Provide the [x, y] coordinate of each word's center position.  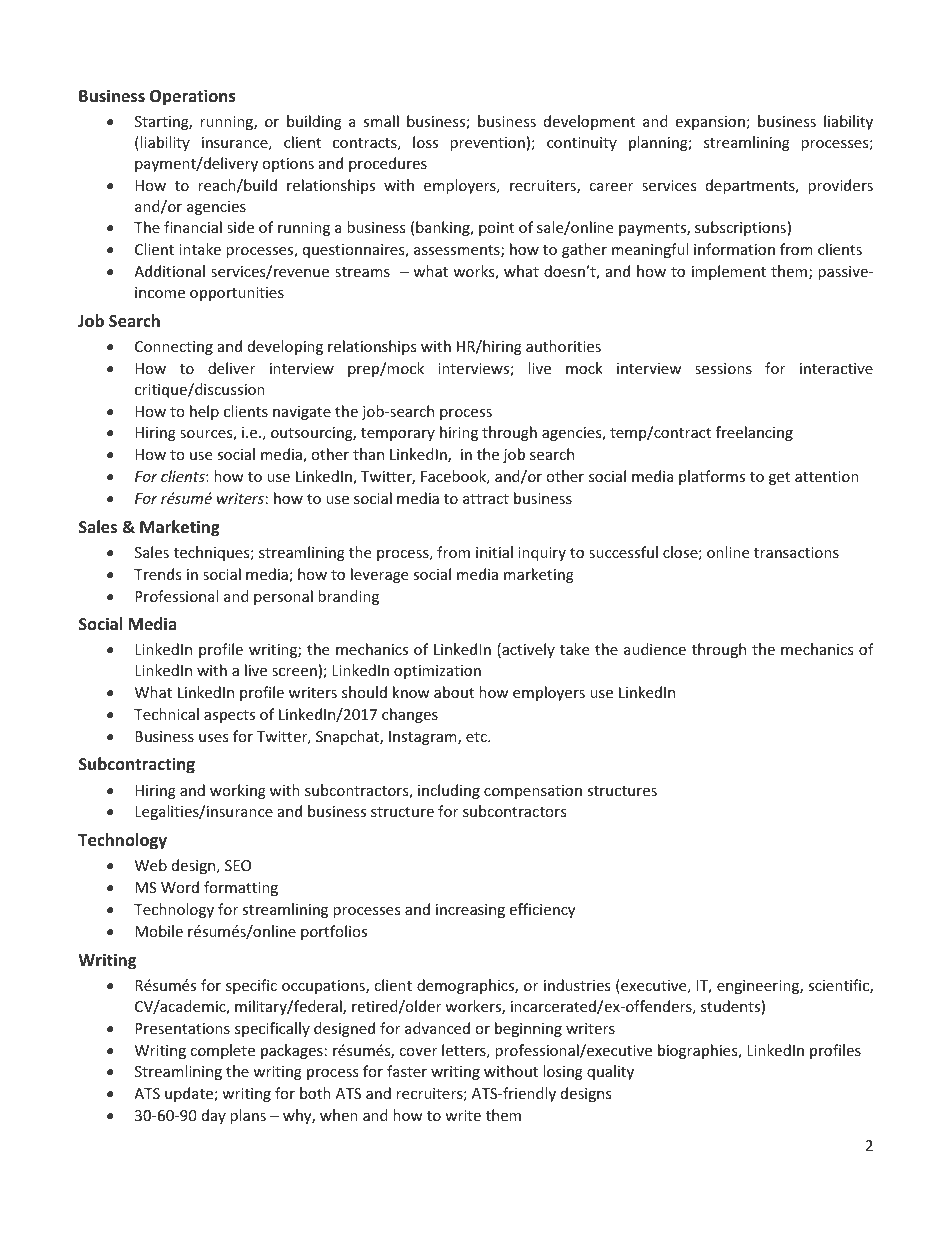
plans [248, 1116]
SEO [238, 865]
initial [494, 552]
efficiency [542, 910]
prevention [487, 144]
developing [285, 347]
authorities [563, 346]
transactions [796, 552]
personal [283, 597]
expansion [710, 123]
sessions [723, 368]
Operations [193, 97]
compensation [533, 792]
